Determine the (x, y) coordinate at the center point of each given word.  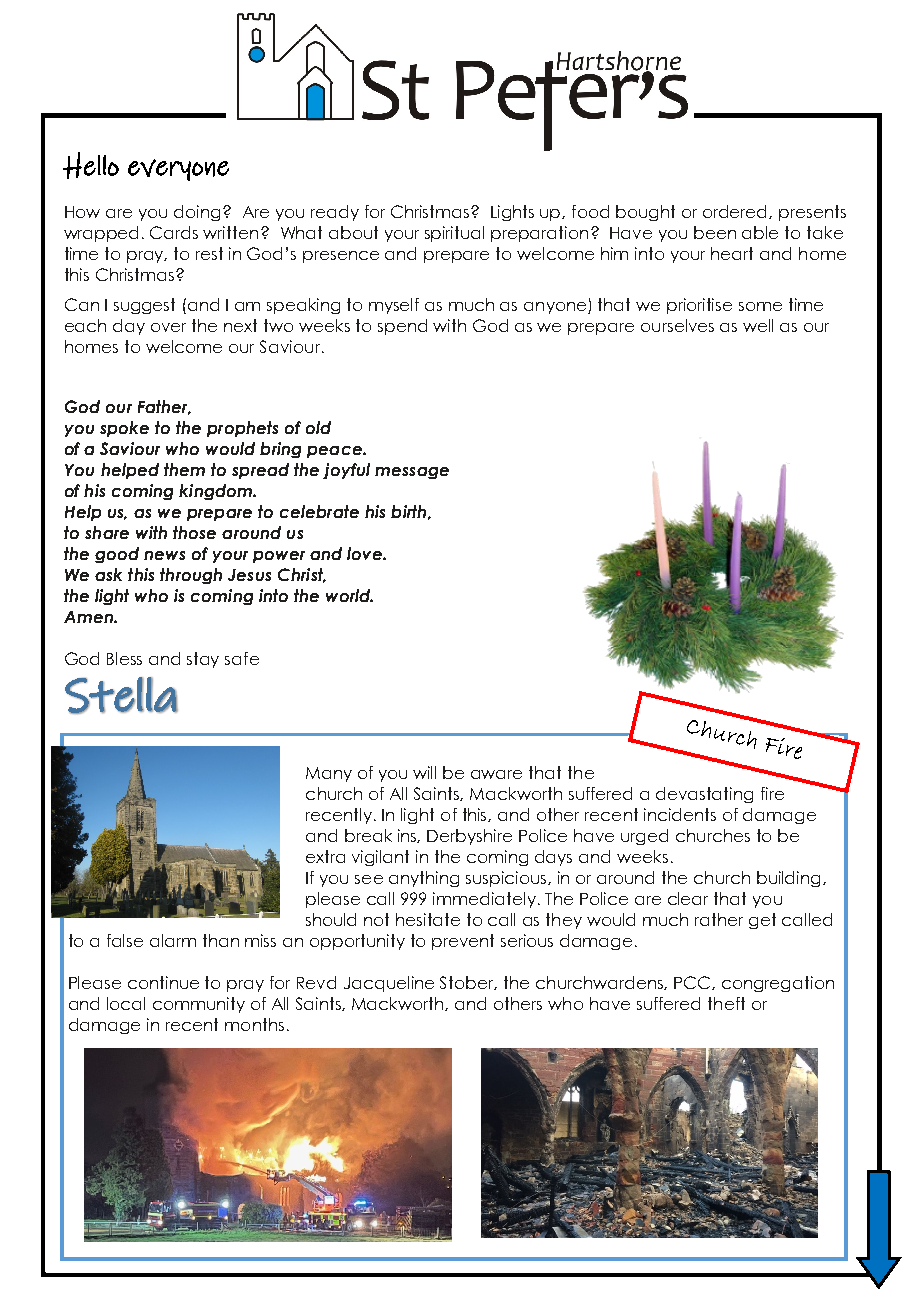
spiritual (454, 234)
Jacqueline (389, 984)
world (349, 595)
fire (772, 793)
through (191, 576)
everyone (178, 170)
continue (163, 982)
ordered (736, 212)
